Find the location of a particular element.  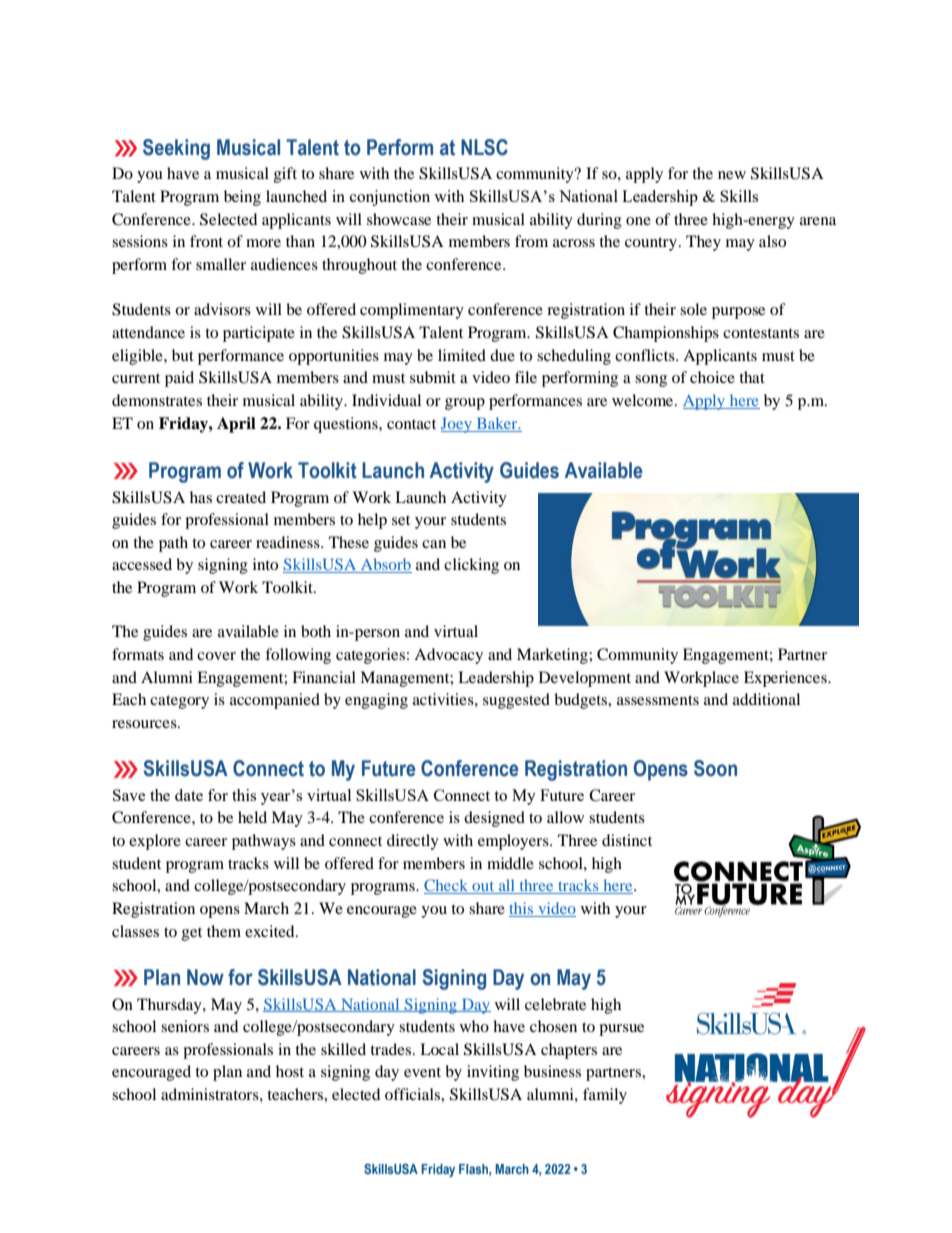

inviting is located at coordinates (493, 1073).
